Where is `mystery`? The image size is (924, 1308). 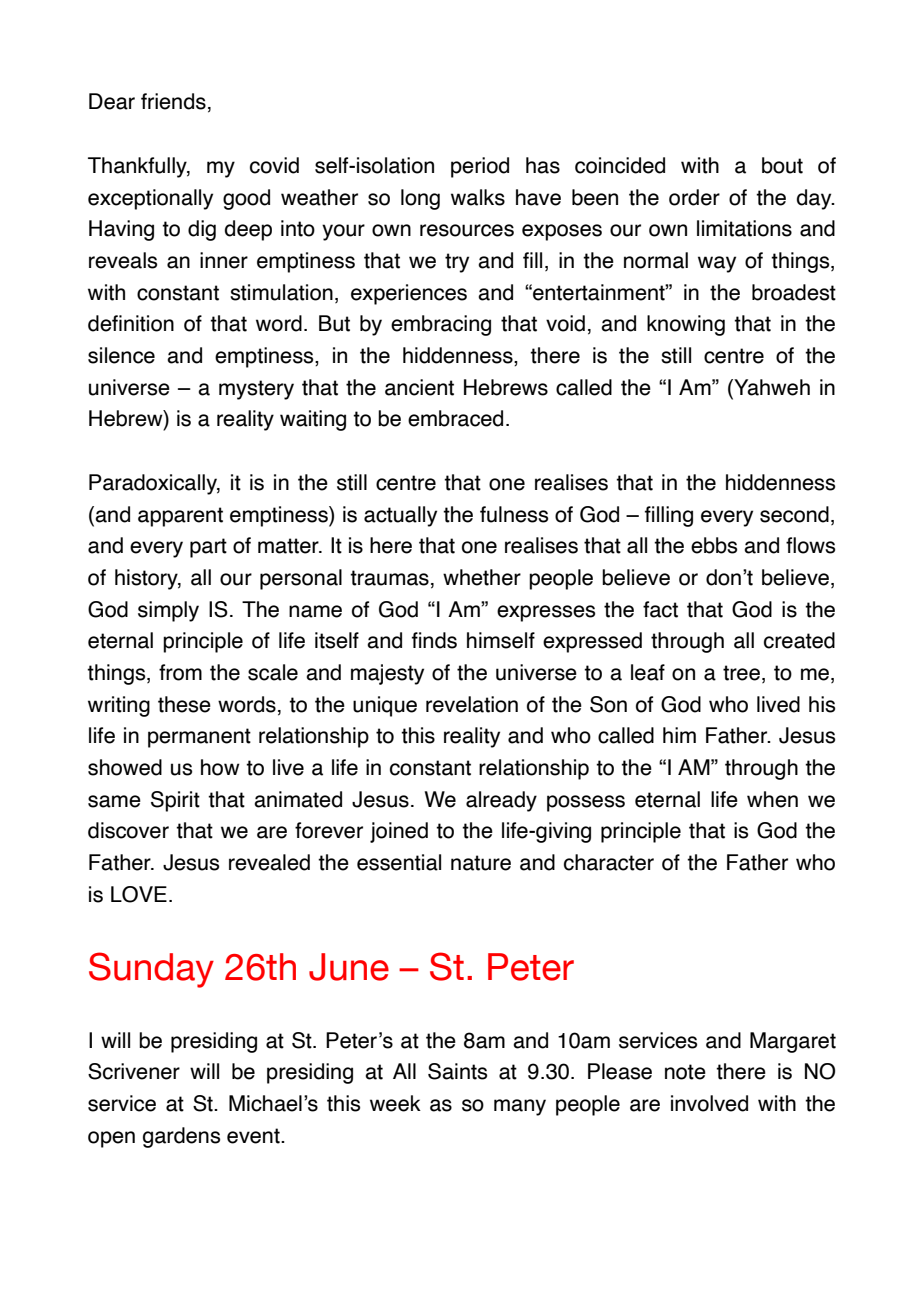 mystery is located at coordinates (256, 390).
